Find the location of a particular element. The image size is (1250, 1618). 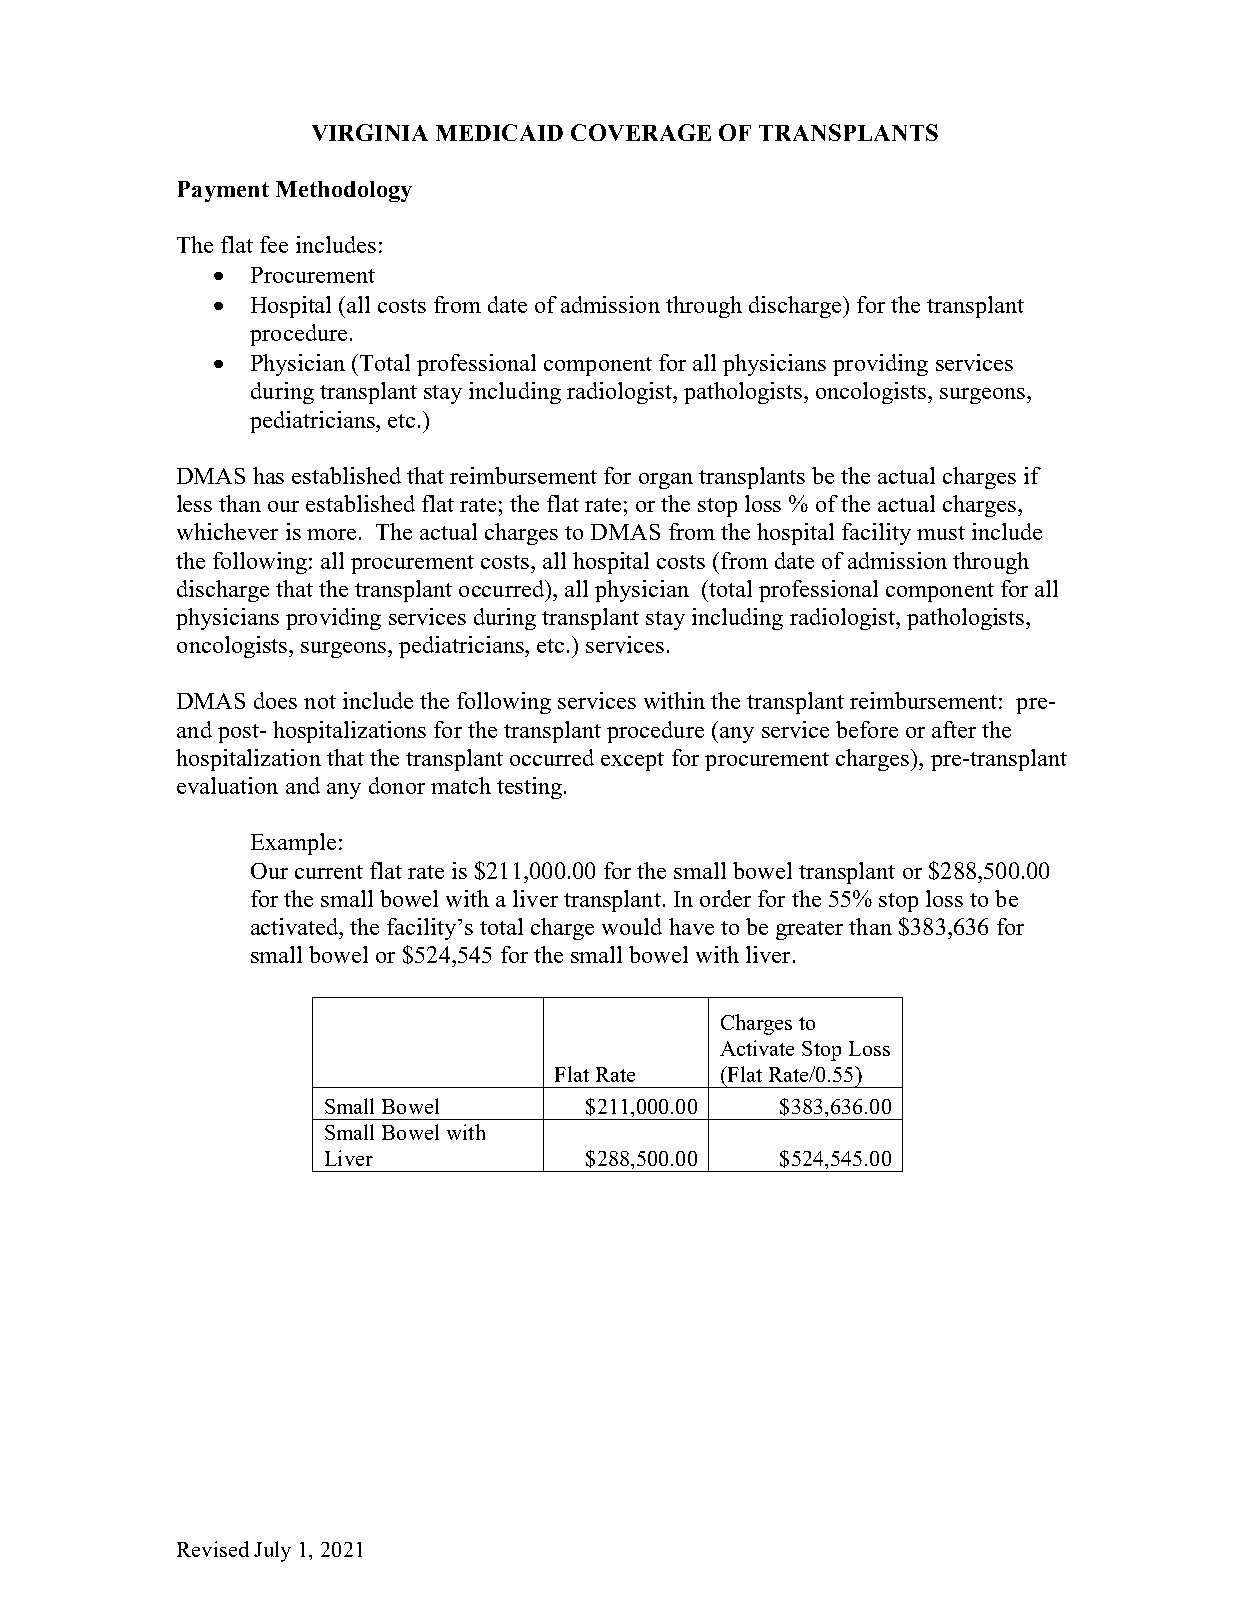

must is located at coordinates (941, 533).
